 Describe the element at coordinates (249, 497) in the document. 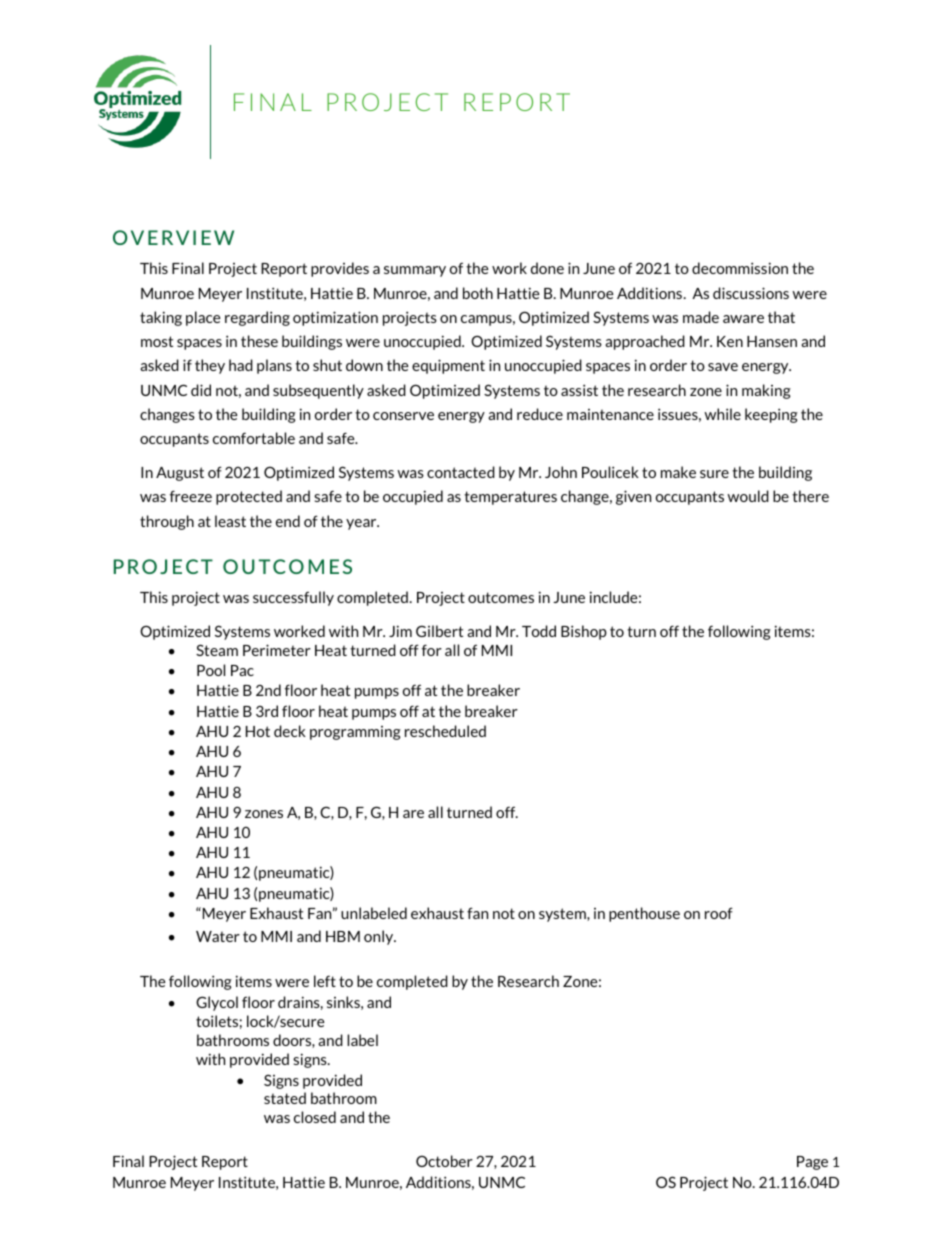

I see `protected` at that location.
